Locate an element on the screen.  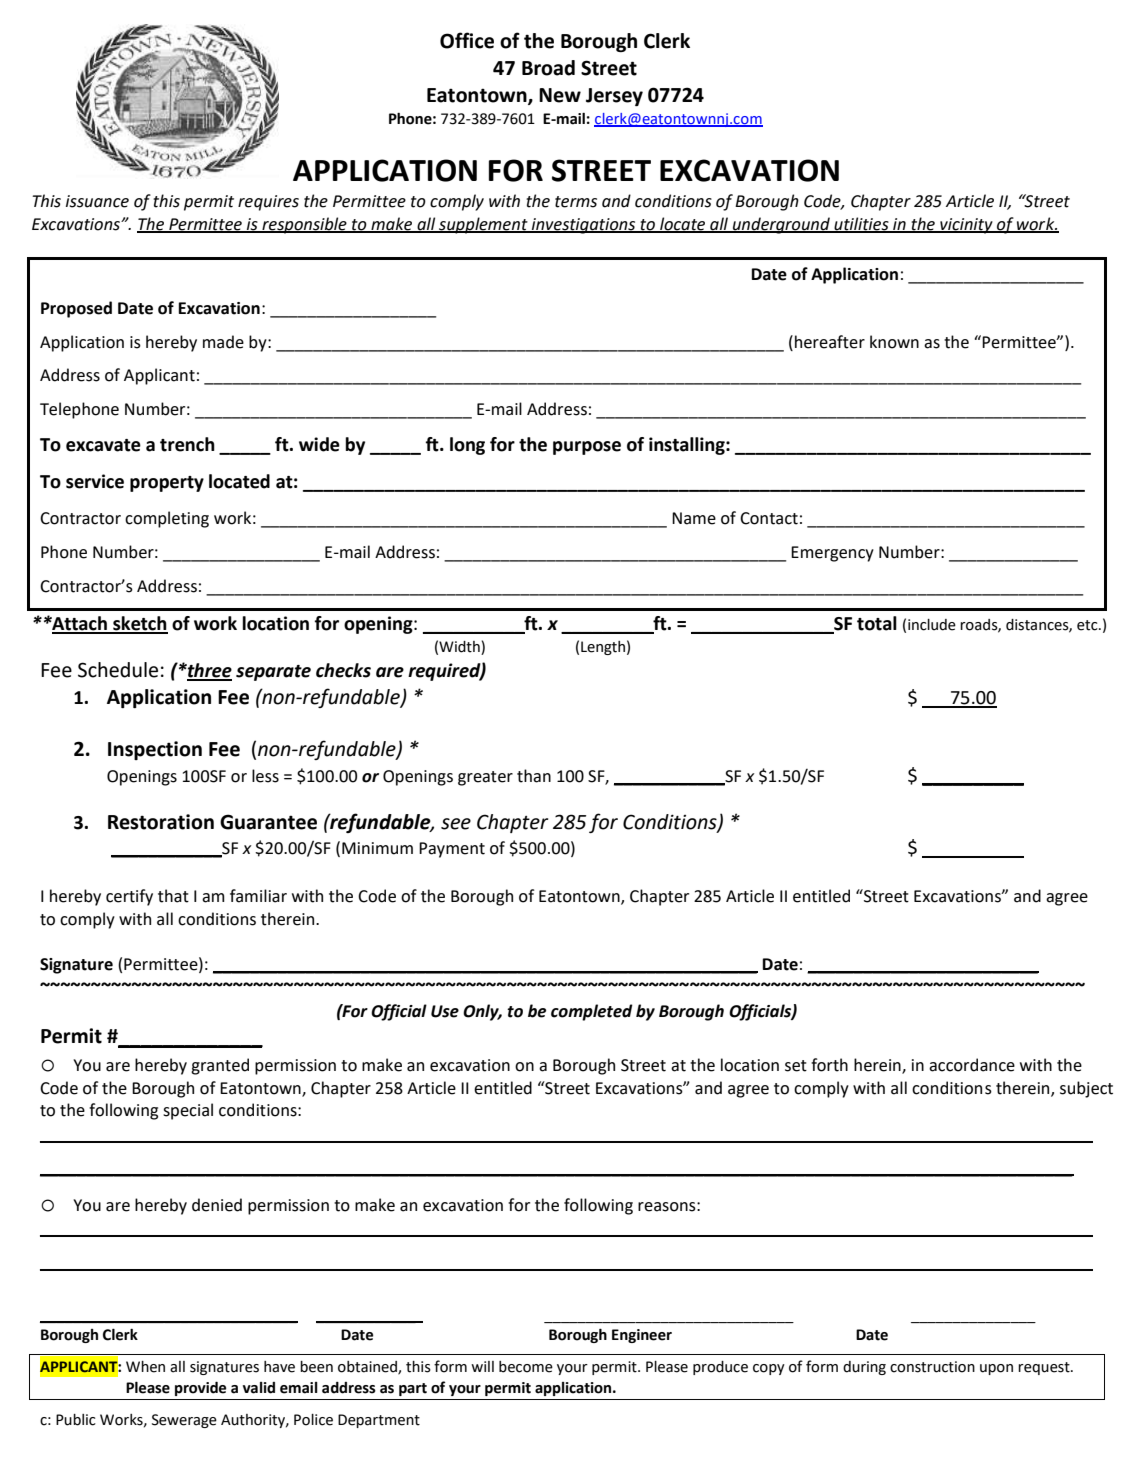
Emergency is located at coordinates (832, 554).
